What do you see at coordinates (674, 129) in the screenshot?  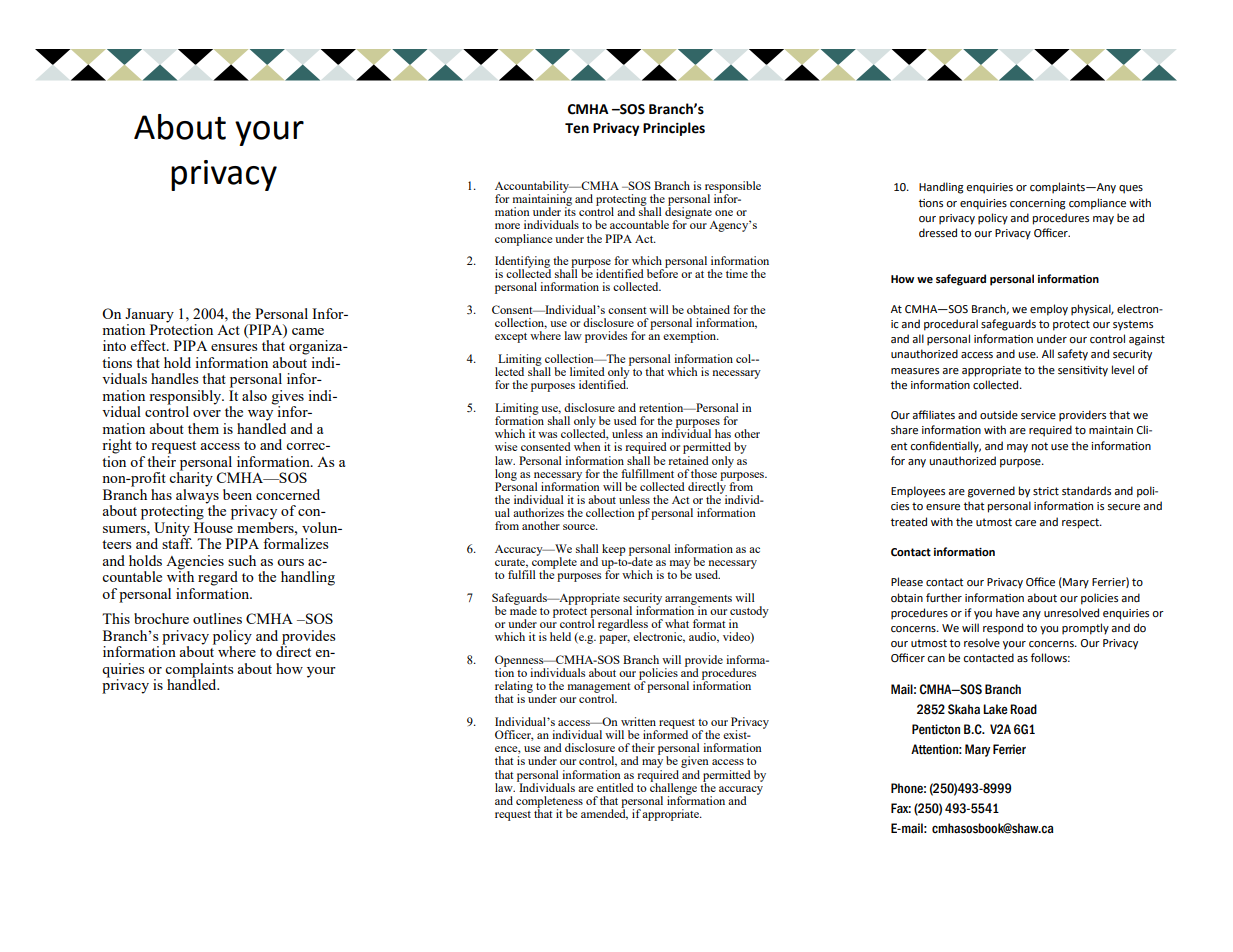 I see `Principles` at bounding box center [674, 129].
